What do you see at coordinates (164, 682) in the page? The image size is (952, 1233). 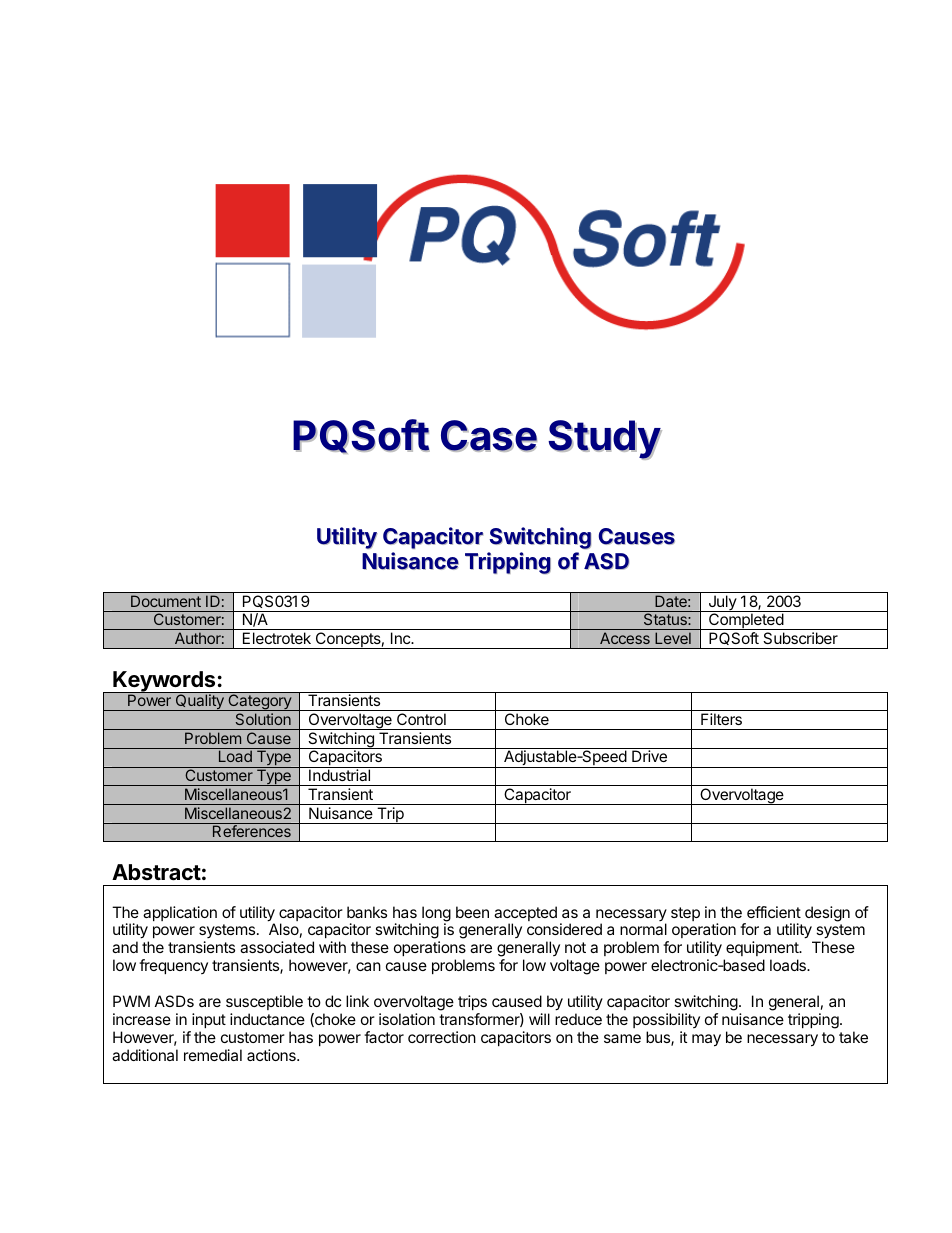 I see `Keywords` at bounding box center [164, 682].
